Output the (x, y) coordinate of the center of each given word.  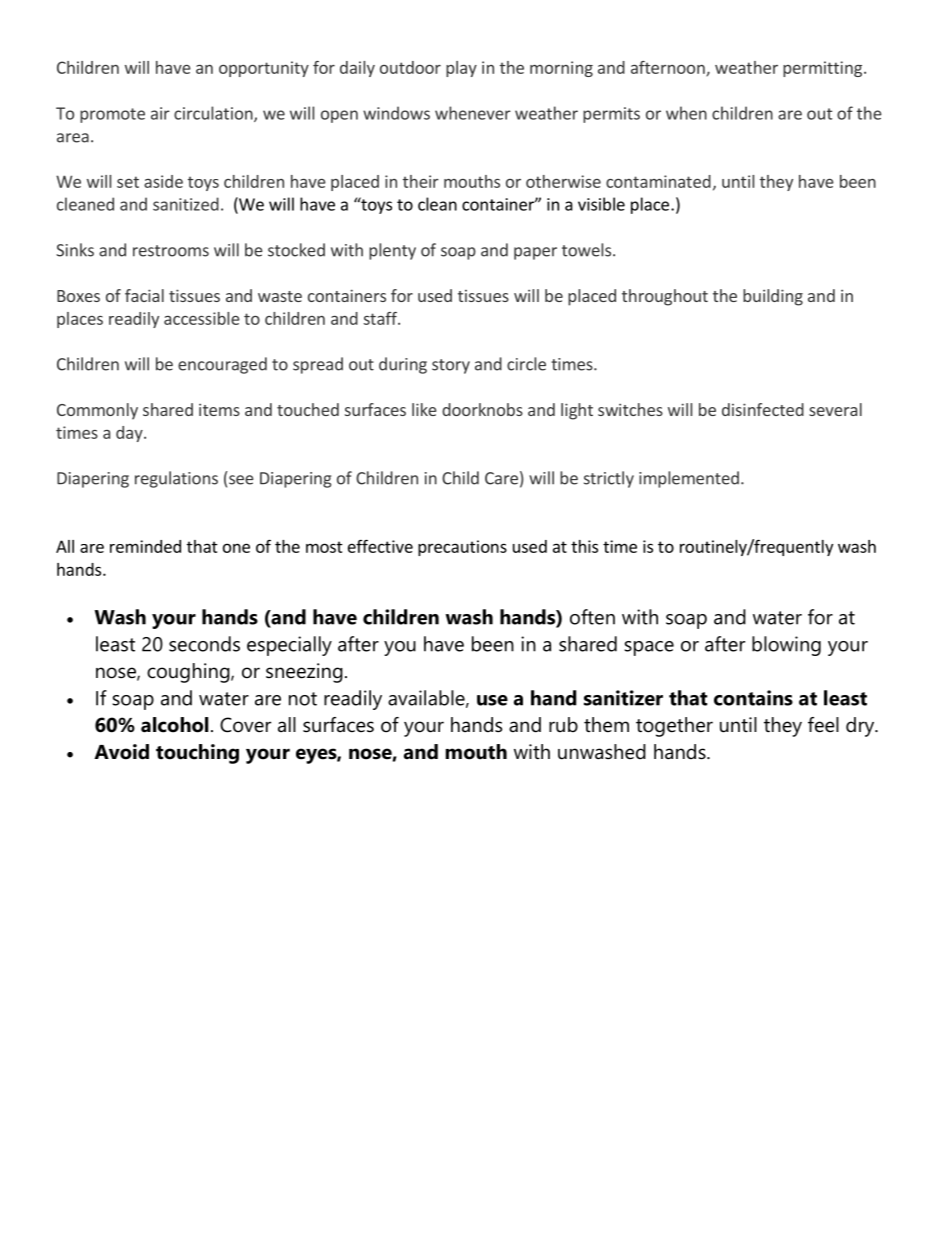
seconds (204, 644)
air (160, 113)
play (461, 69)
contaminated (658, 181)
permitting (824, 69)
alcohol (174, 725)
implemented (689, 479)
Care (501, 478)
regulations (176, 479)
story (451, 366)
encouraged (222, 365)
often (592, 617)
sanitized (186, 204)
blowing (786, 646)
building (773, 297)
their (421, 181)
